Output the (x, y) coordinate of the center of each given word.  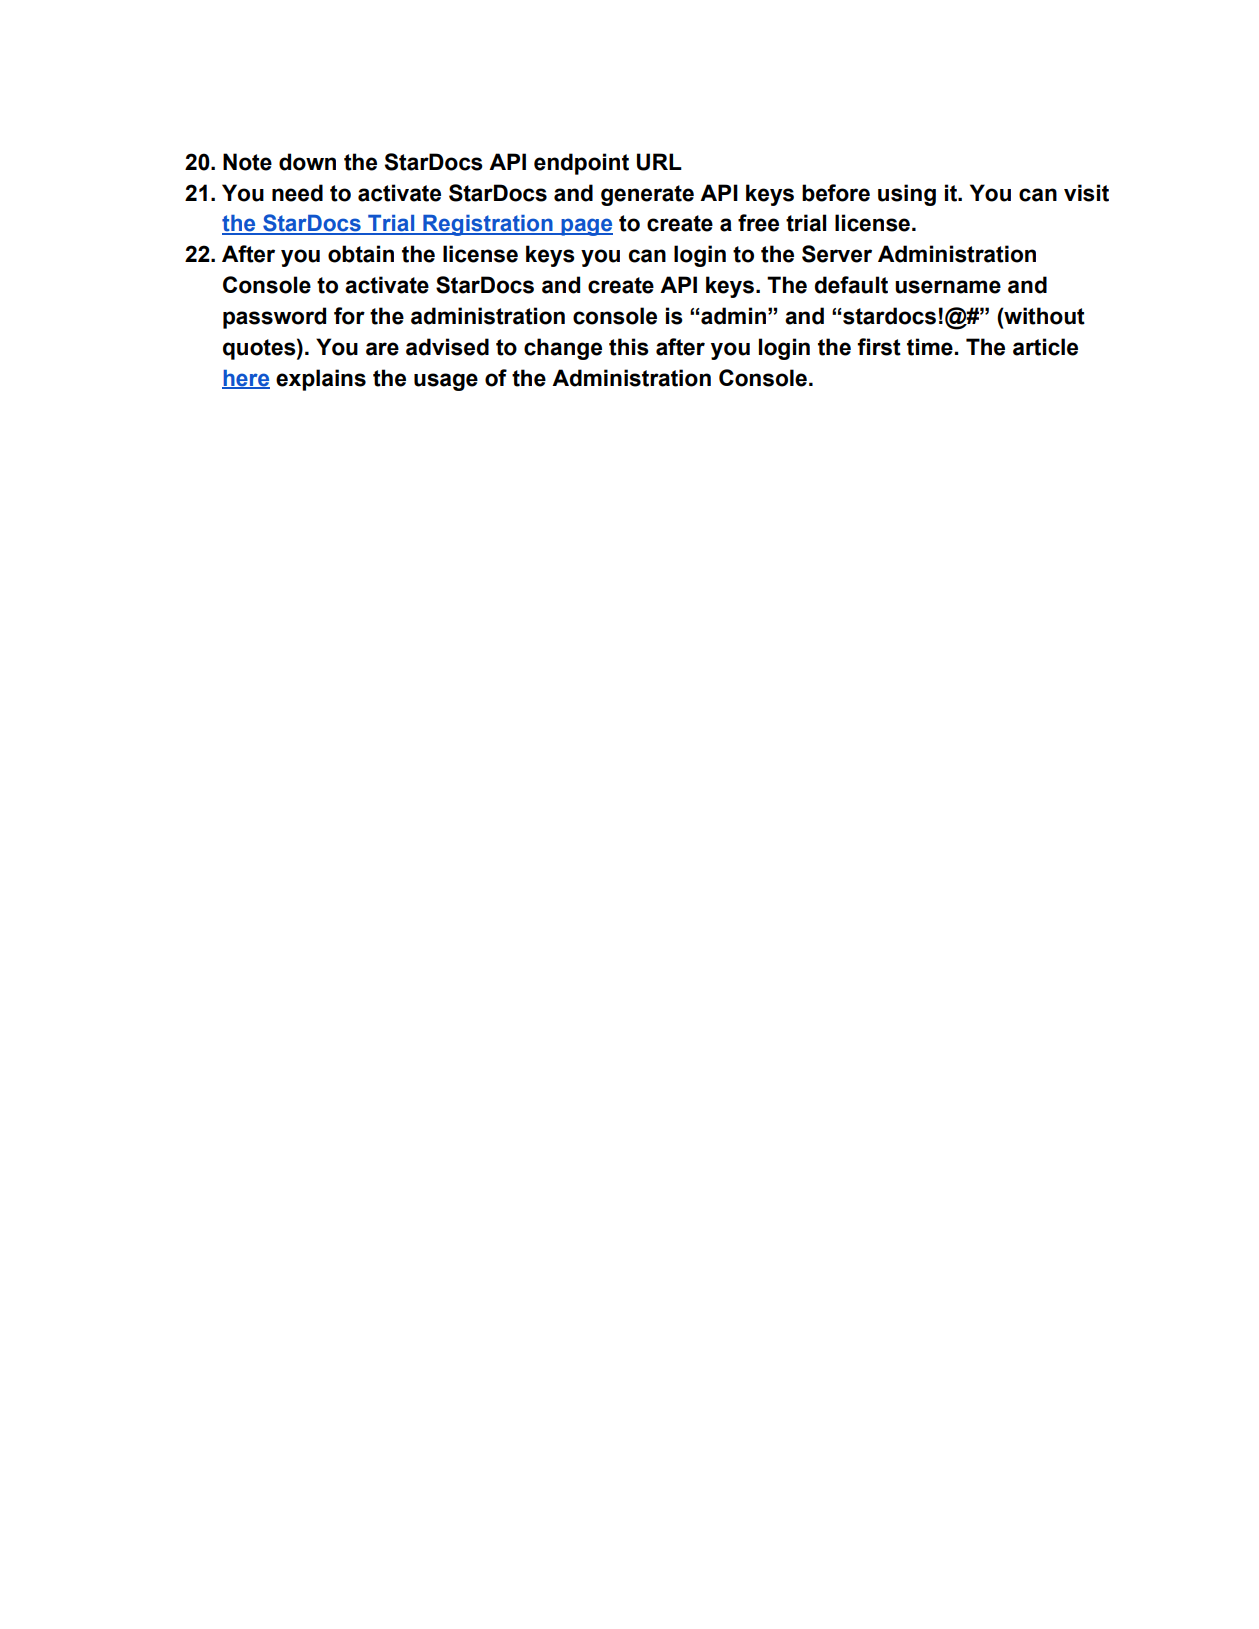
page (586, 227)
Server (837, 254)
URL (659, 162)
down (307, 162)
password (274, 318)
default (851, 285)
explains (321, 380)
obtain (361, 254)
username (948, 287)
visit (1086, 193)
